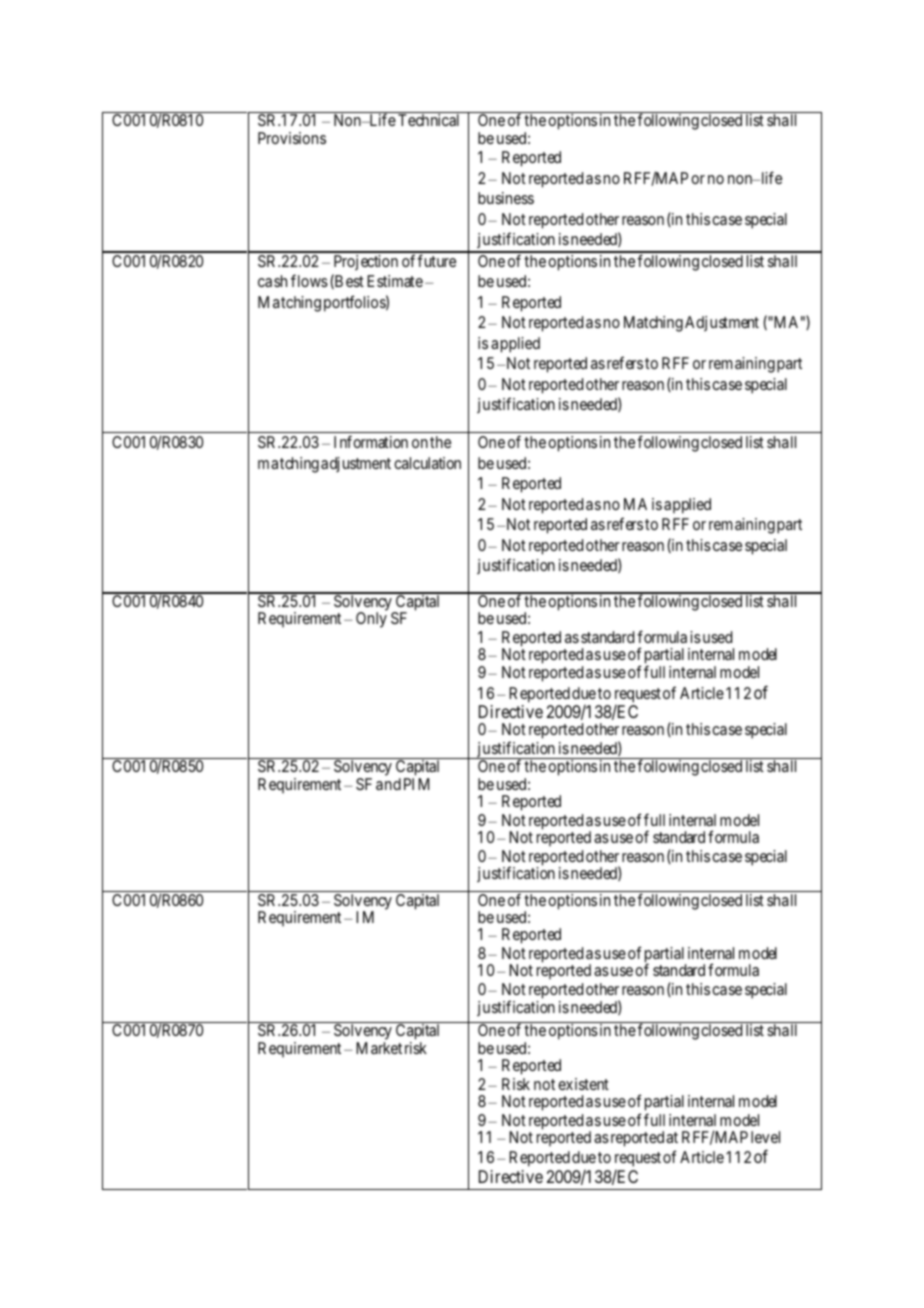  Describe the element at coordinates (427, 463) in the page. I see `calculation` at that location.
